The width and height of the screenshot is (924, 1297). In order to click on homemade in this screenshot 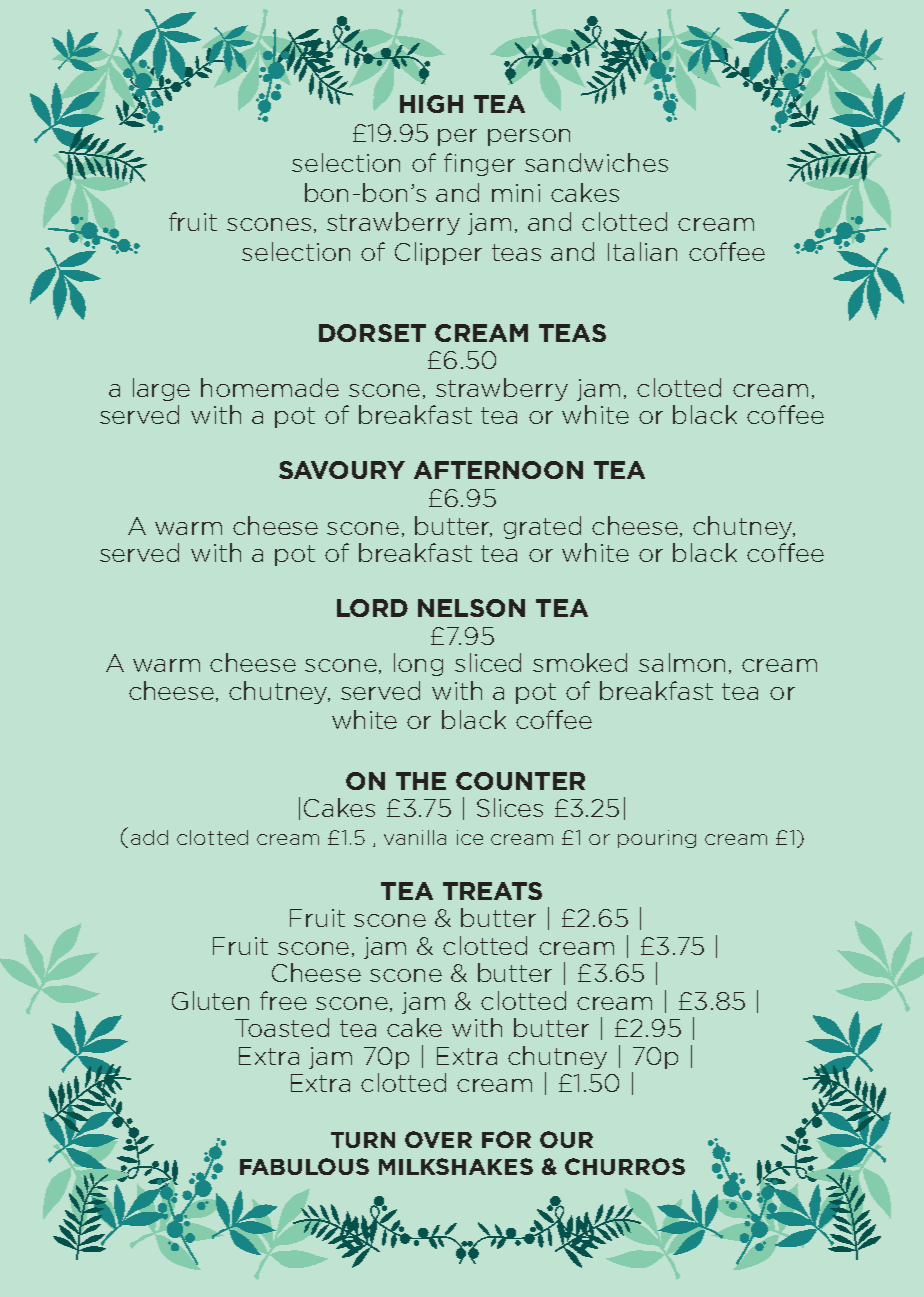, I will do `click(270, 387)`.
